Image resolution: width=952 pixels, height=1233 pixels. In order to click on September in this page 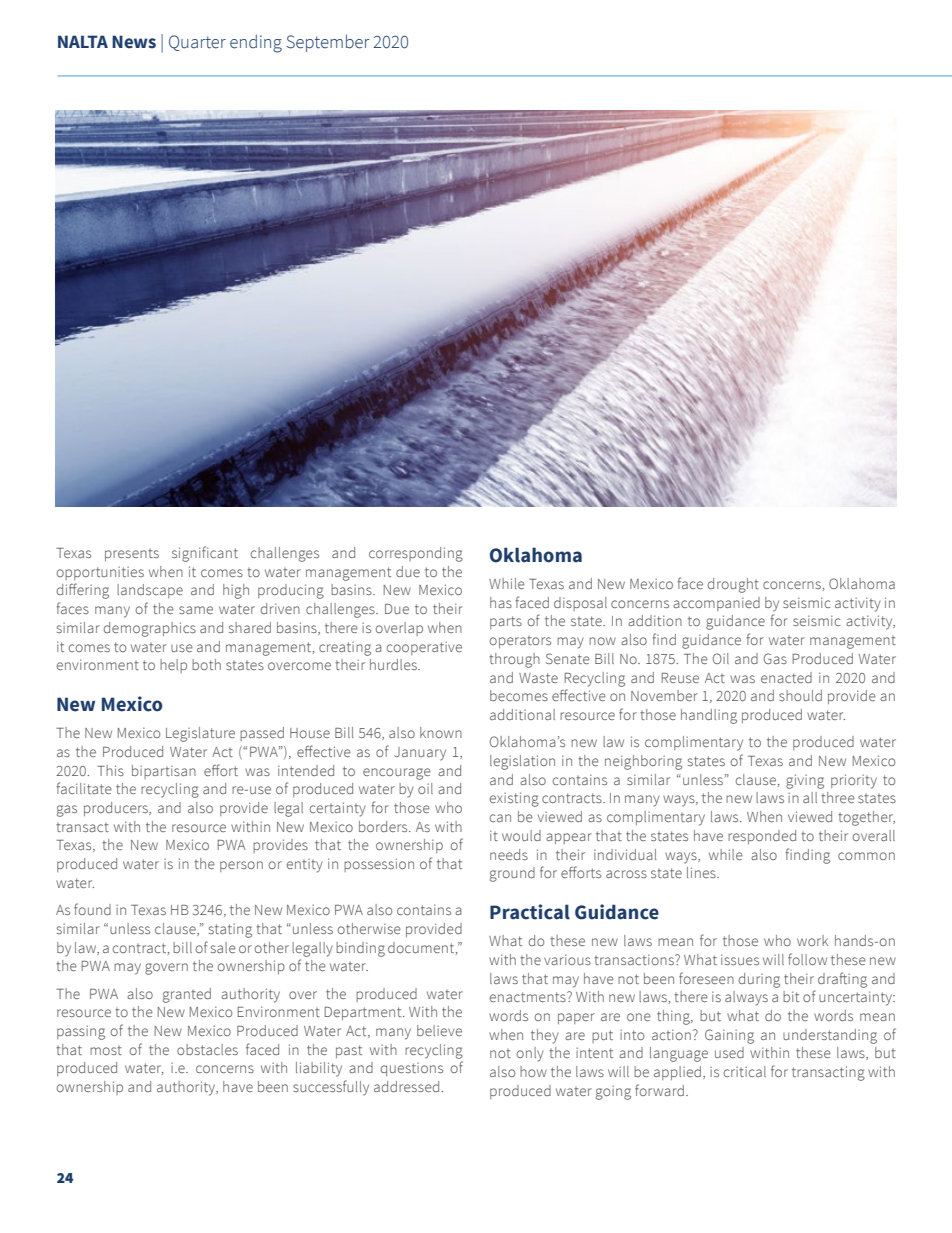, I will do `click(328, 43)`.
